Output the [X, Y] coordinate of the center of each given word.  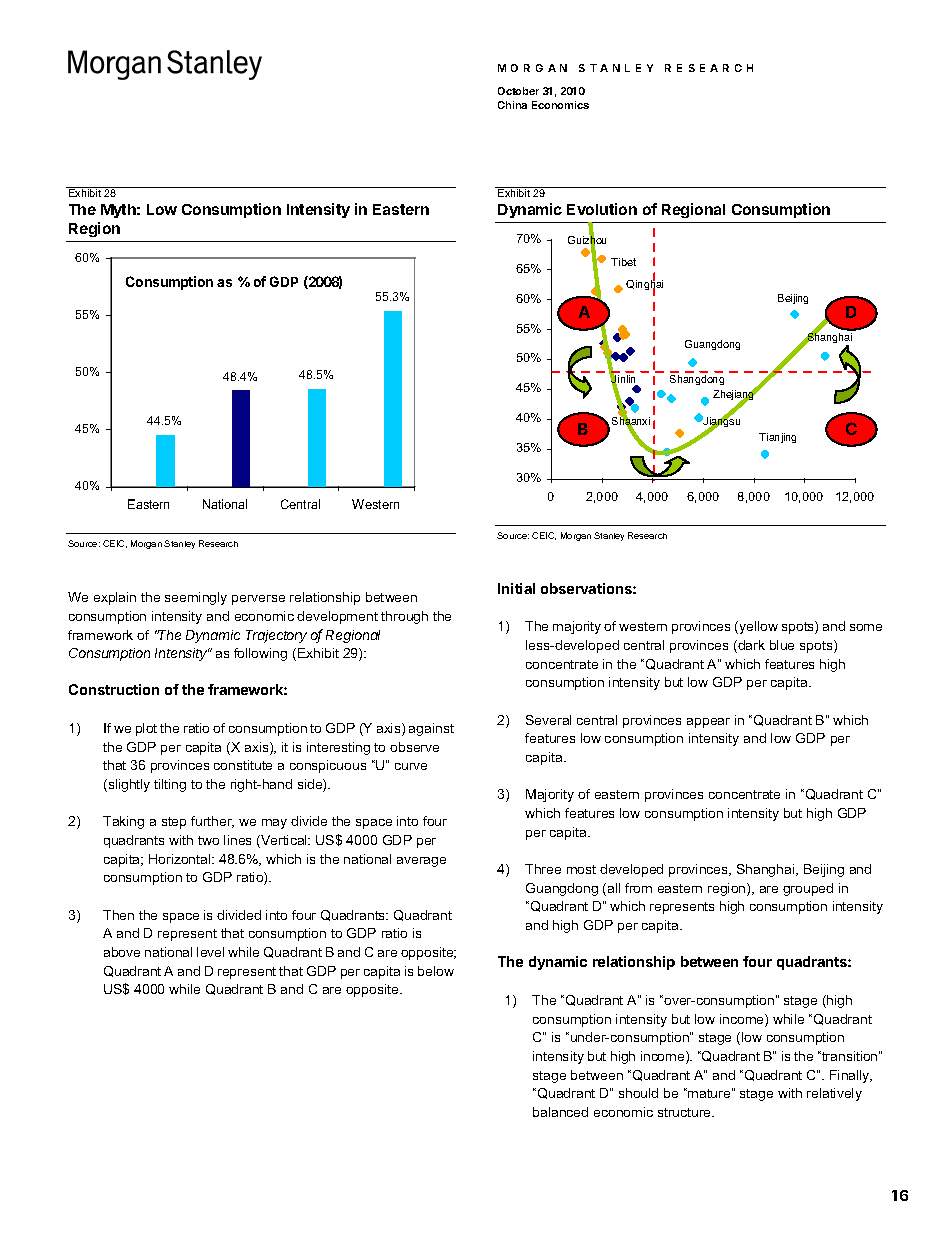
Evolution [602, 209]
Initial [516, 588]
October [518, 91]
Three [543, 869]
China [512, 105]
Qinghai [644, 285]
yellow [757, 627]
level [210, 952]
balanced [560, 1112]
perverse [258, 600]
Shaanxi [631, 421]
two [208, 840]
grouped [808, 889]
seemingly [196, 598]
